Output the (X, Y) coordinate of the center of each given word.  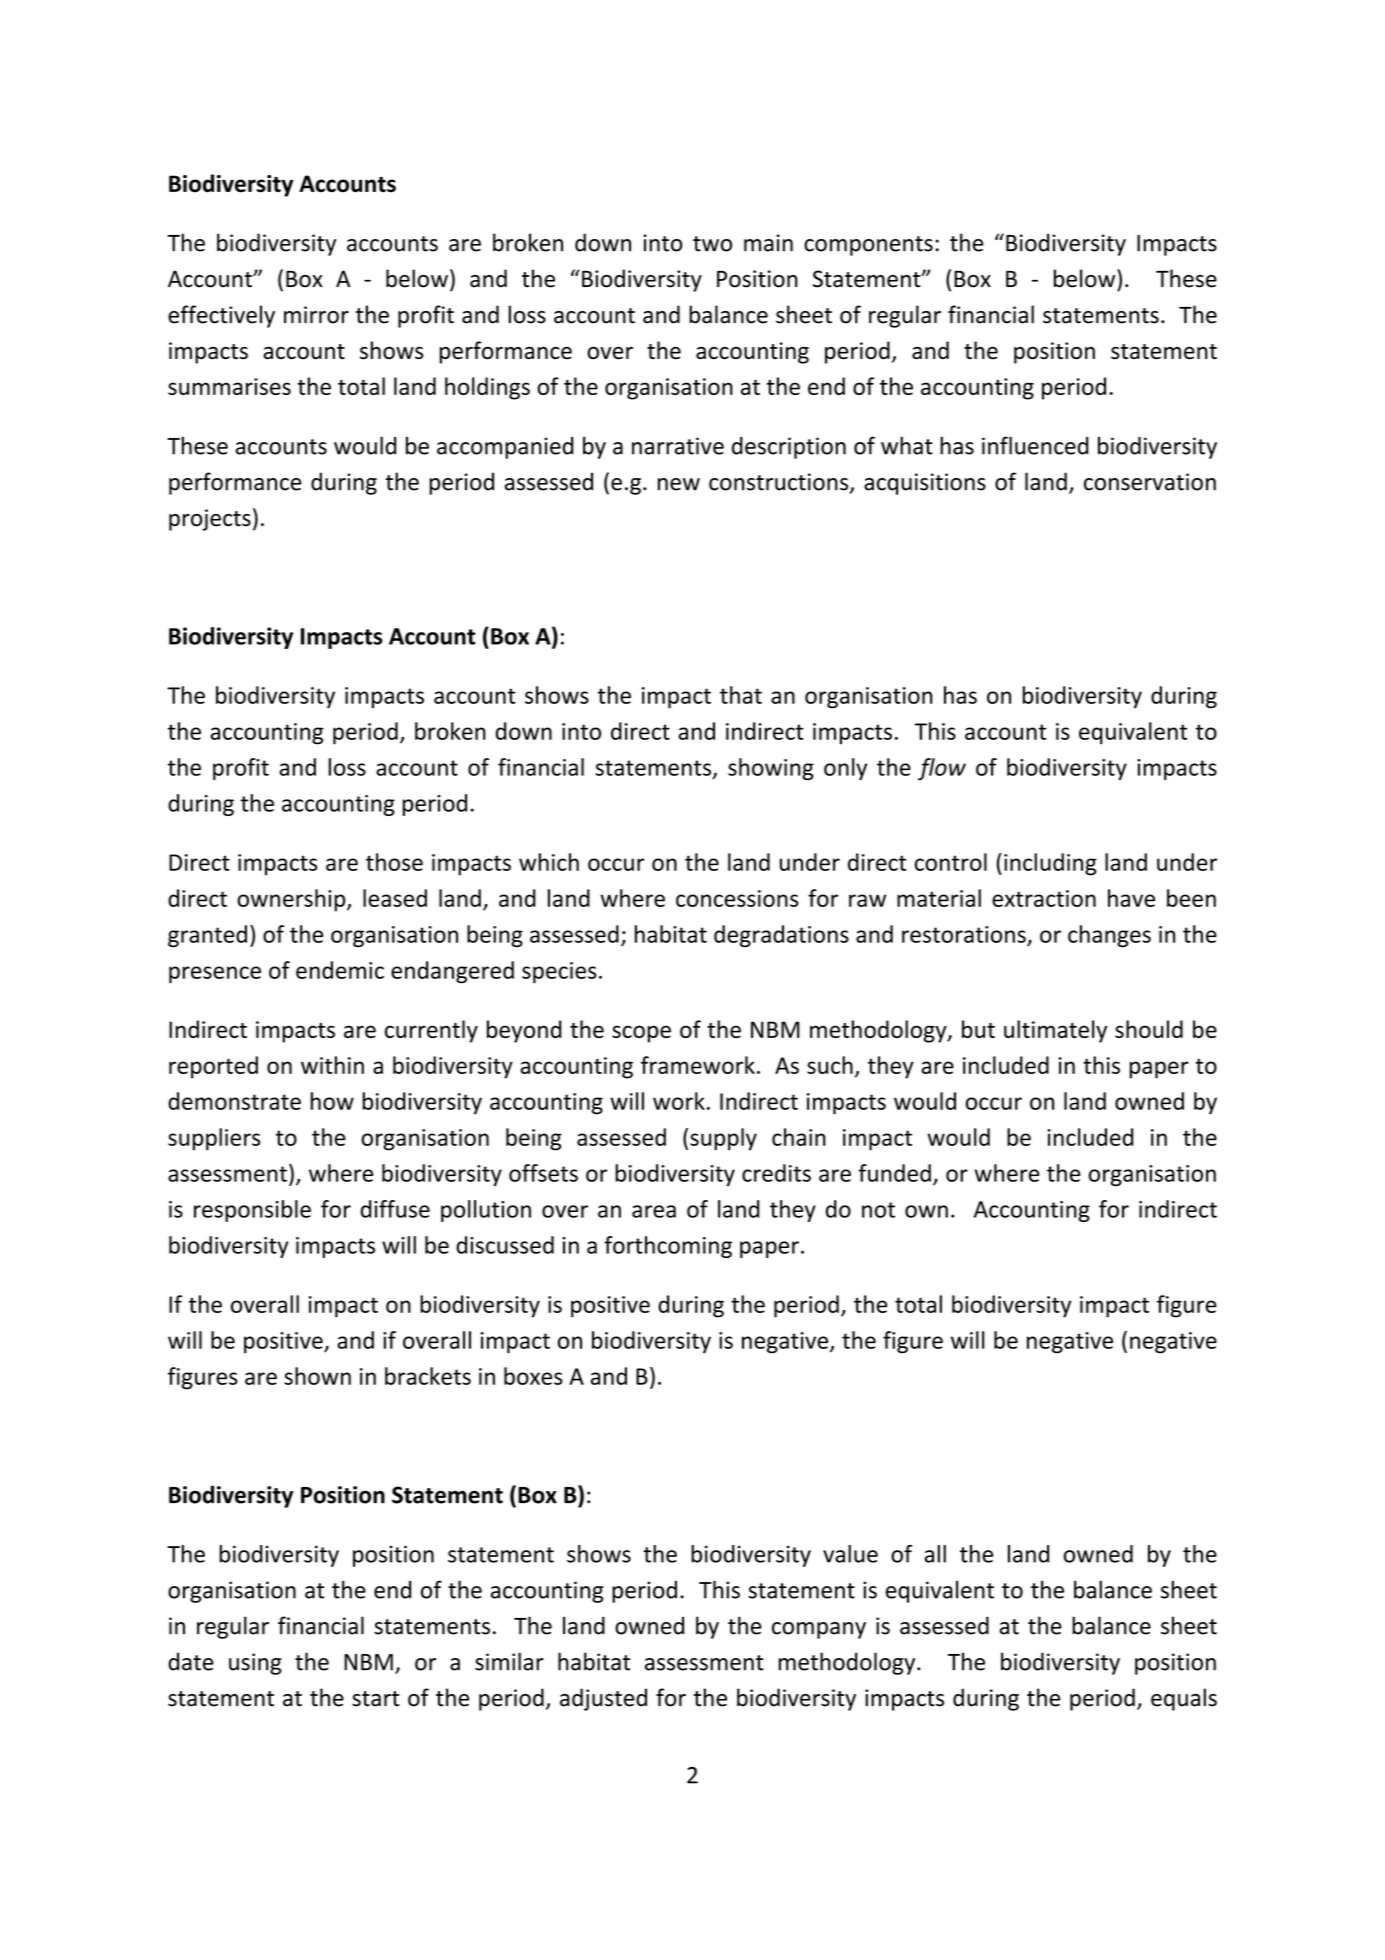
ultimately (1055, 1031)
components (868, 246)
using (255, 1664)
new (679, 484)
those (394, 862)
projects (210, 520)
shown (317, 1376)
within (332, 1065)
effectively (221, 316)
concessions (737, 898)
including (1050, 864)
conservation (1150, 482)
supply (723, 1139)
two (712, 244)
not (878, 1210)
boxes (533, 1376)
